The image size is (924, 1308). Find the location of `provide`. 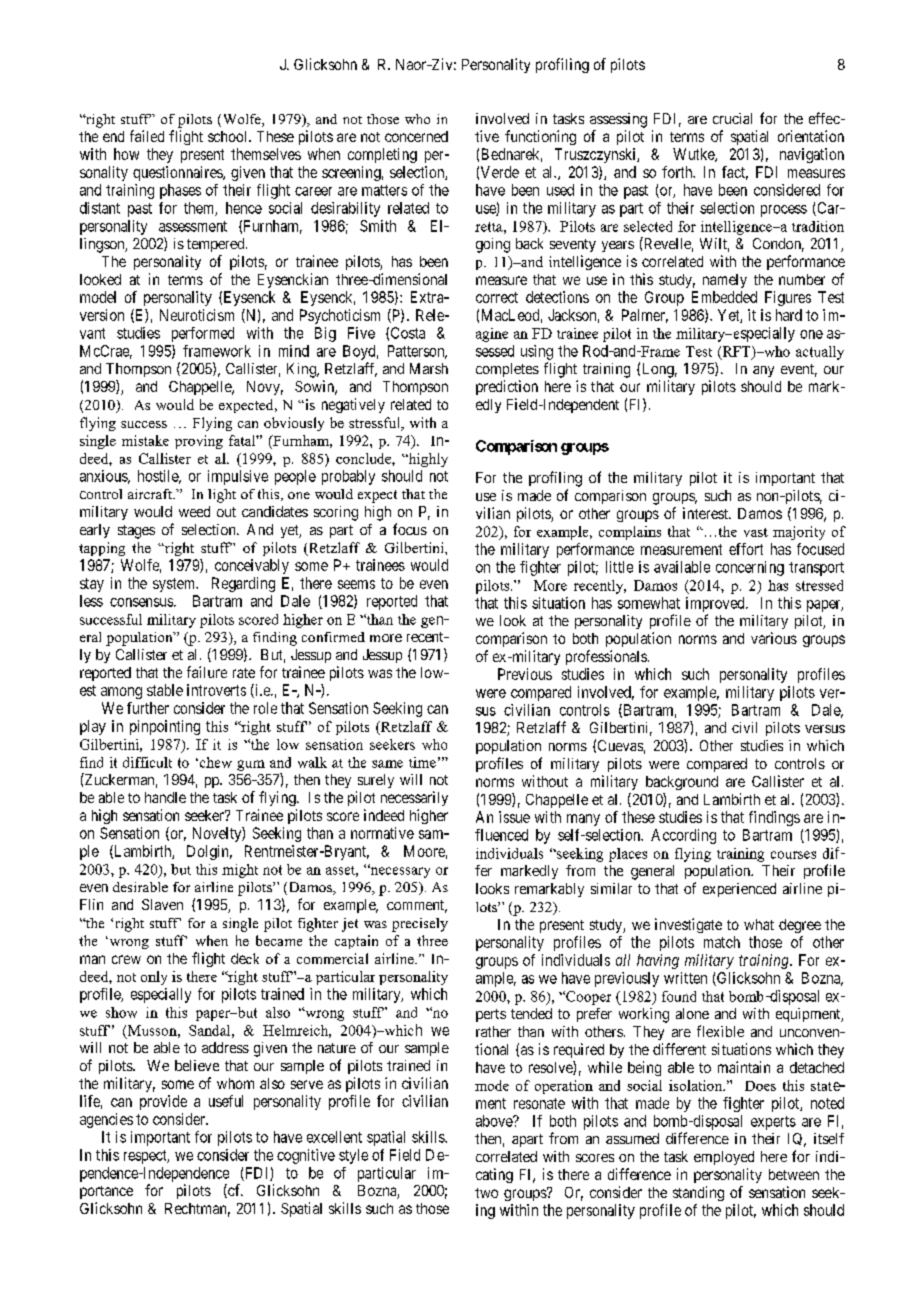

provide is located at coordinates (163, 1102).
